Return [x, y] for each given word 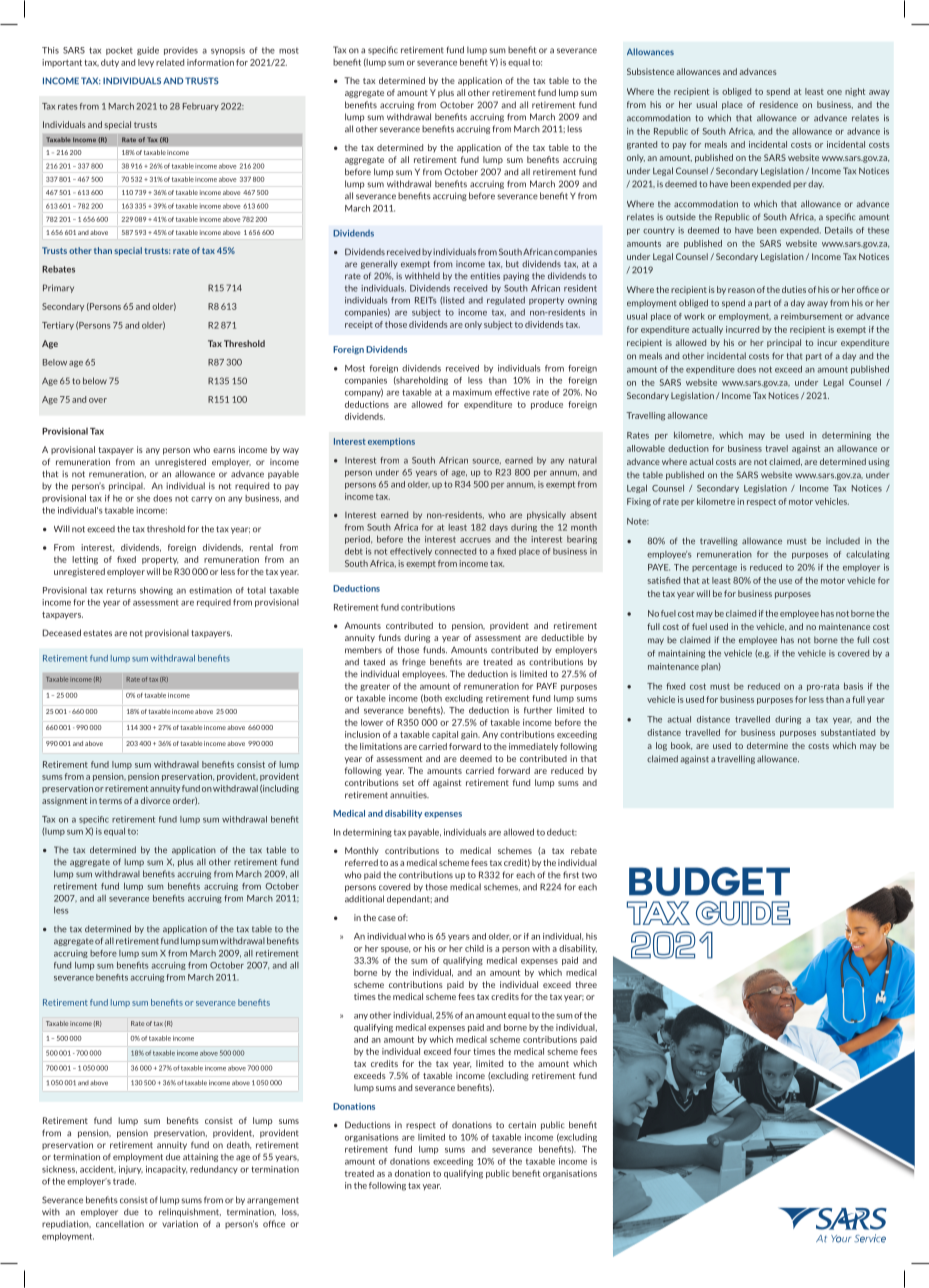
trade [124, 1181]
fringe [414, 662]
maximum [472, 392]
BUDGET [709, 881]
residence [779, 104]
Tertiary [58, 326]
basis [853, 686]
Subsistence [650, 71]
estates [97, 633]
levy [146, 63]
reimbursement [811, 316]
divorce [155, 800]
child [474, 948]
